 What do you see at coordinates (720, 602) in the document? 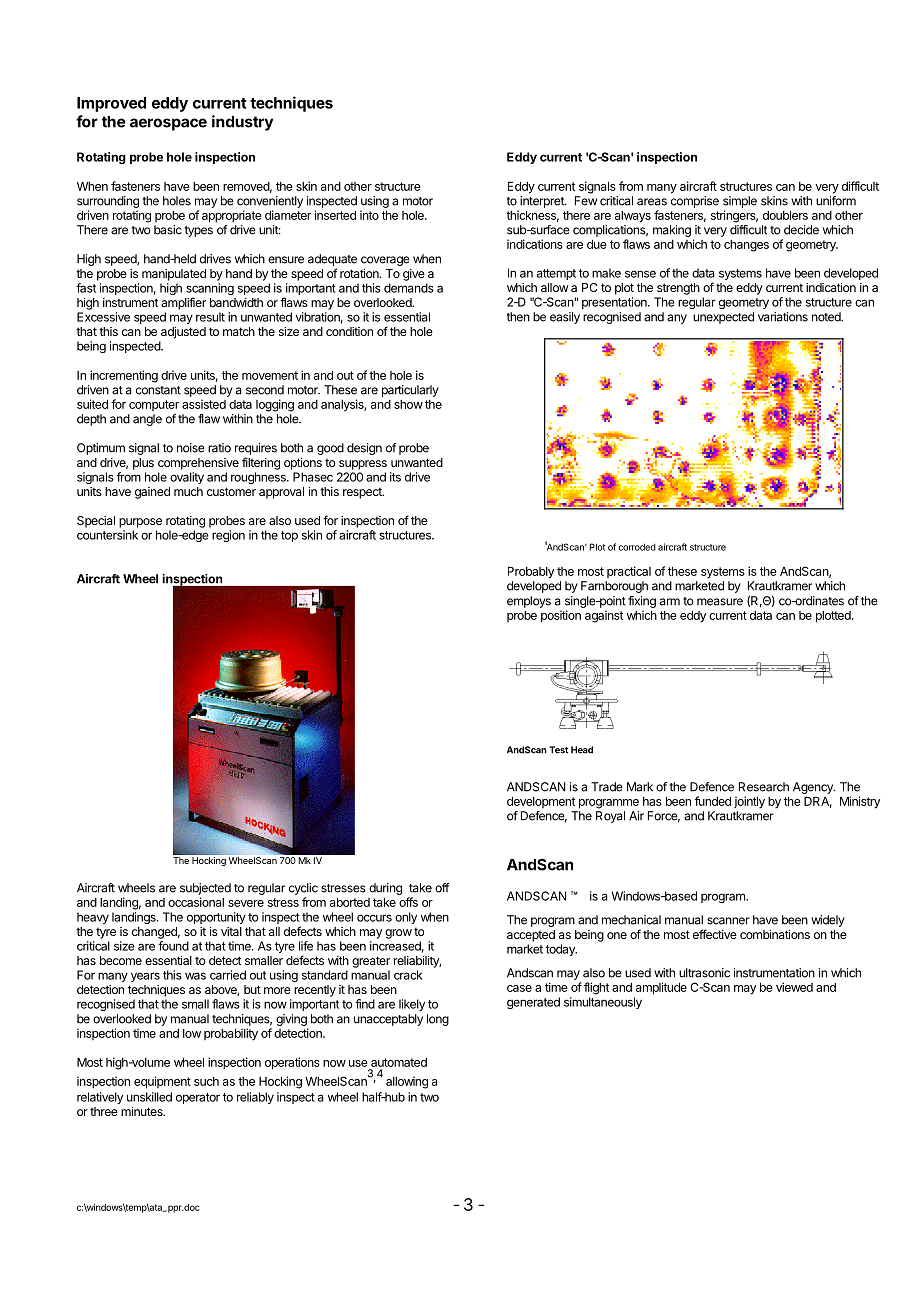
I see `measure` at bounding box center [720, 602].
